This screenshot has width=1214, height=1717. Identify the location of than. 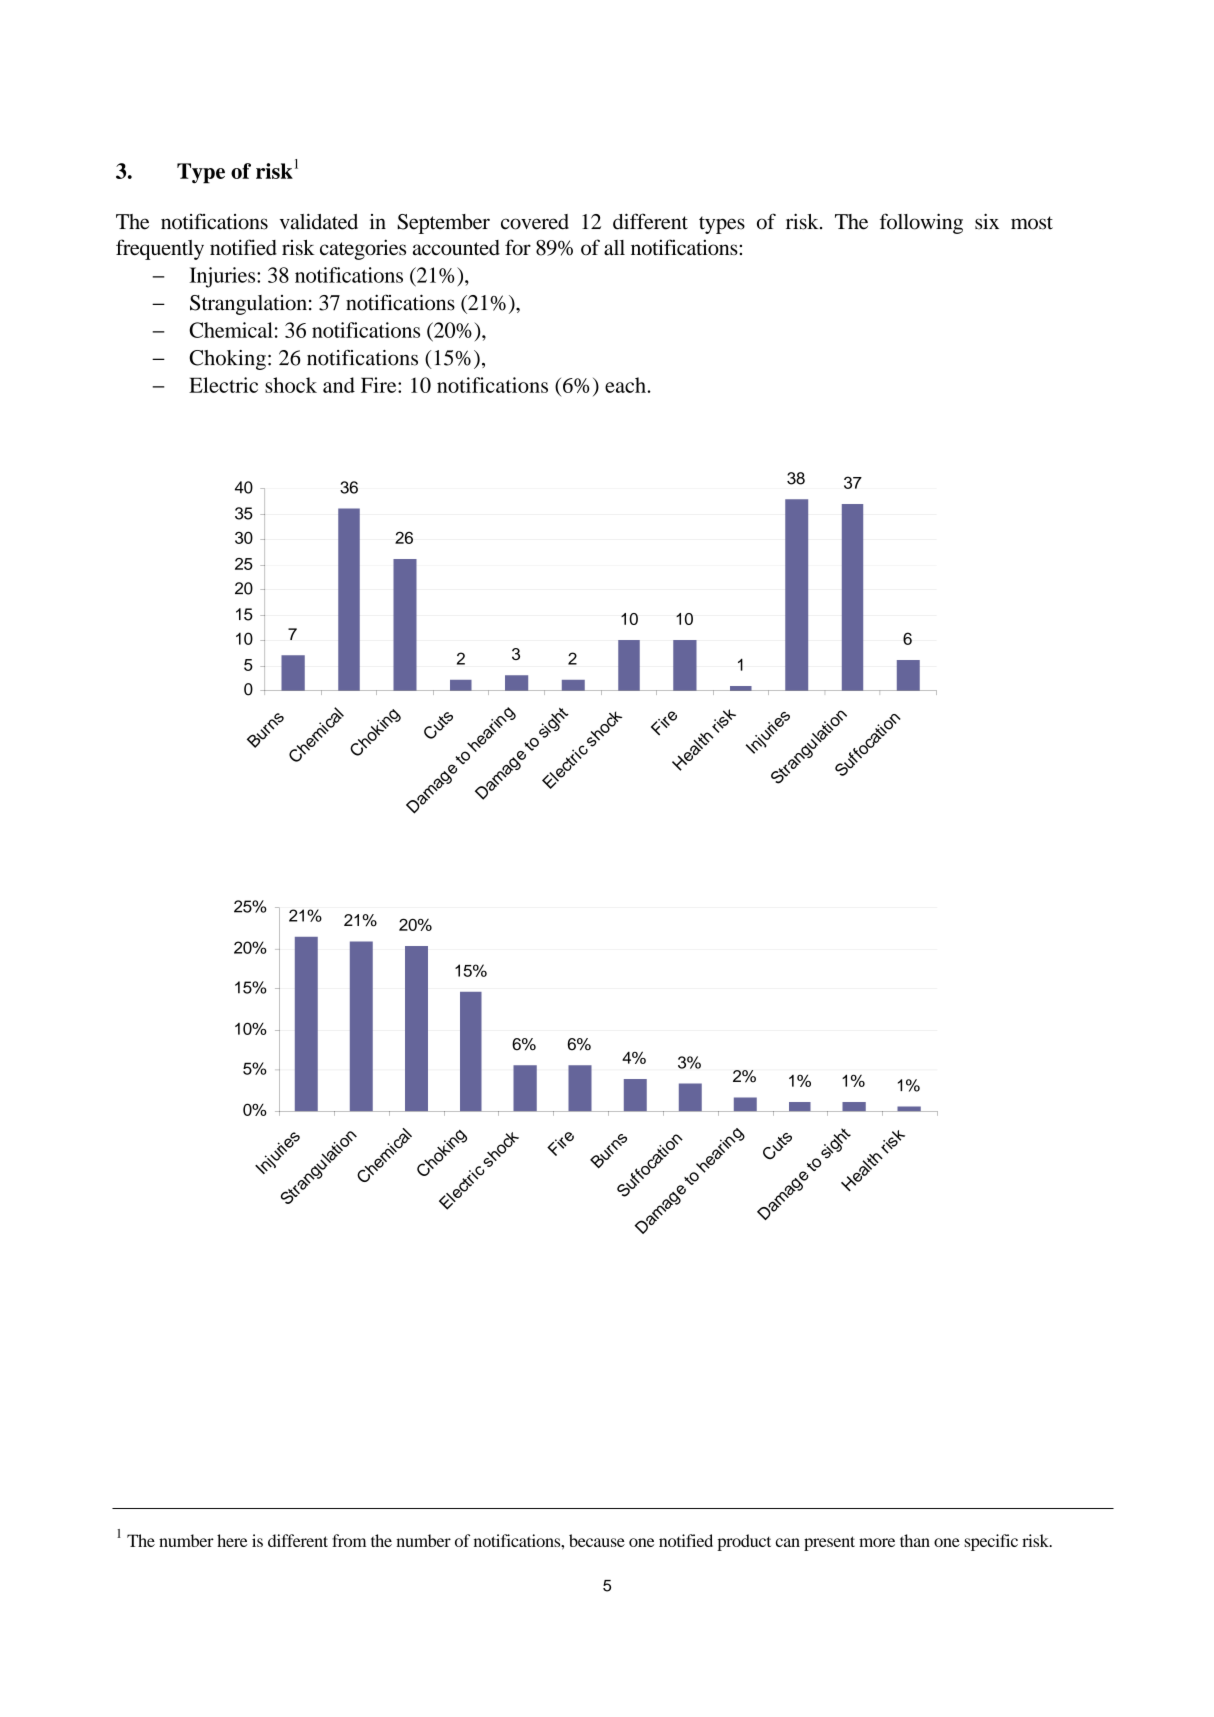
(915, 1540).
